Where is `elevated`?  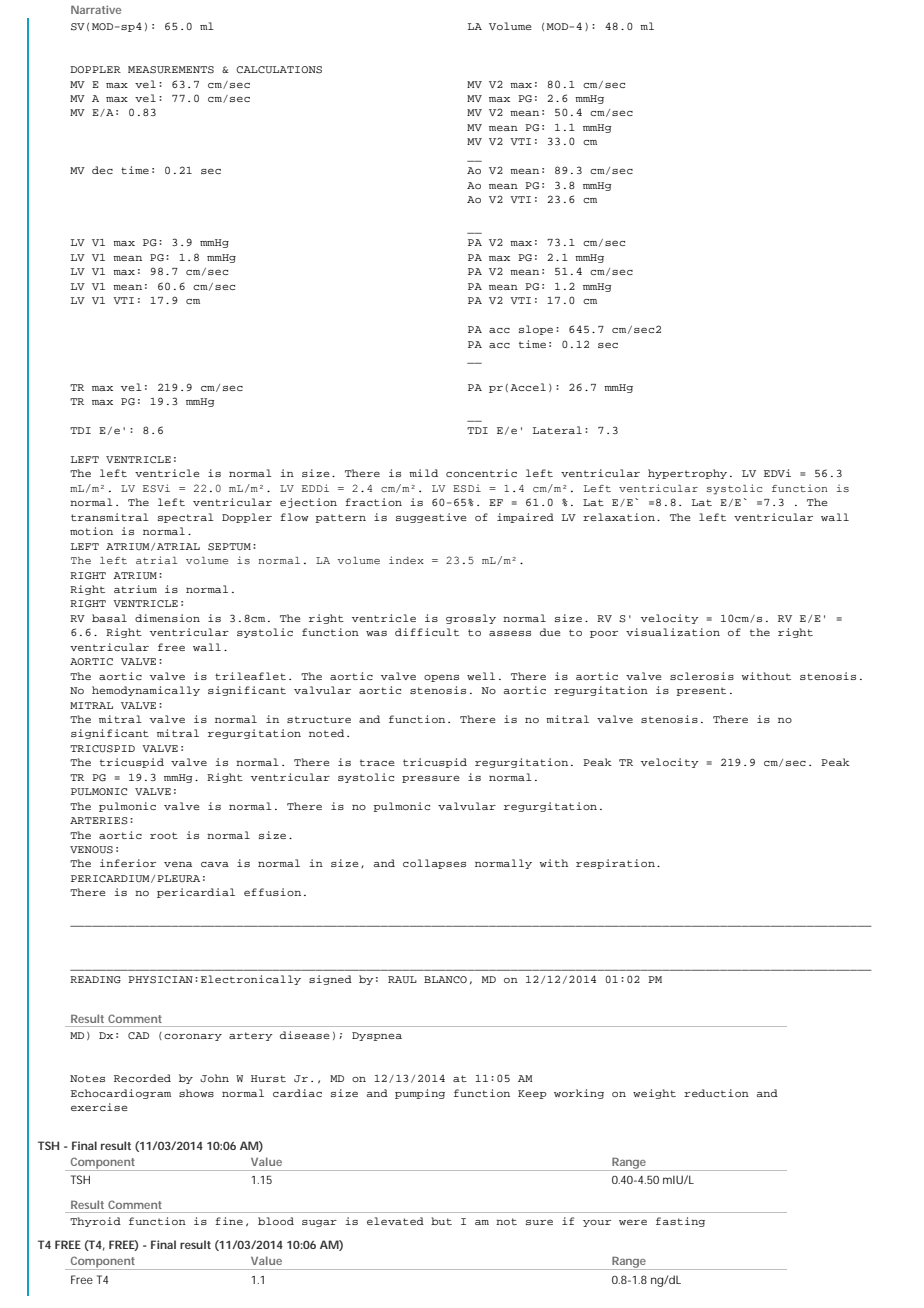 elevated is located at coordinates (395, 1221).
